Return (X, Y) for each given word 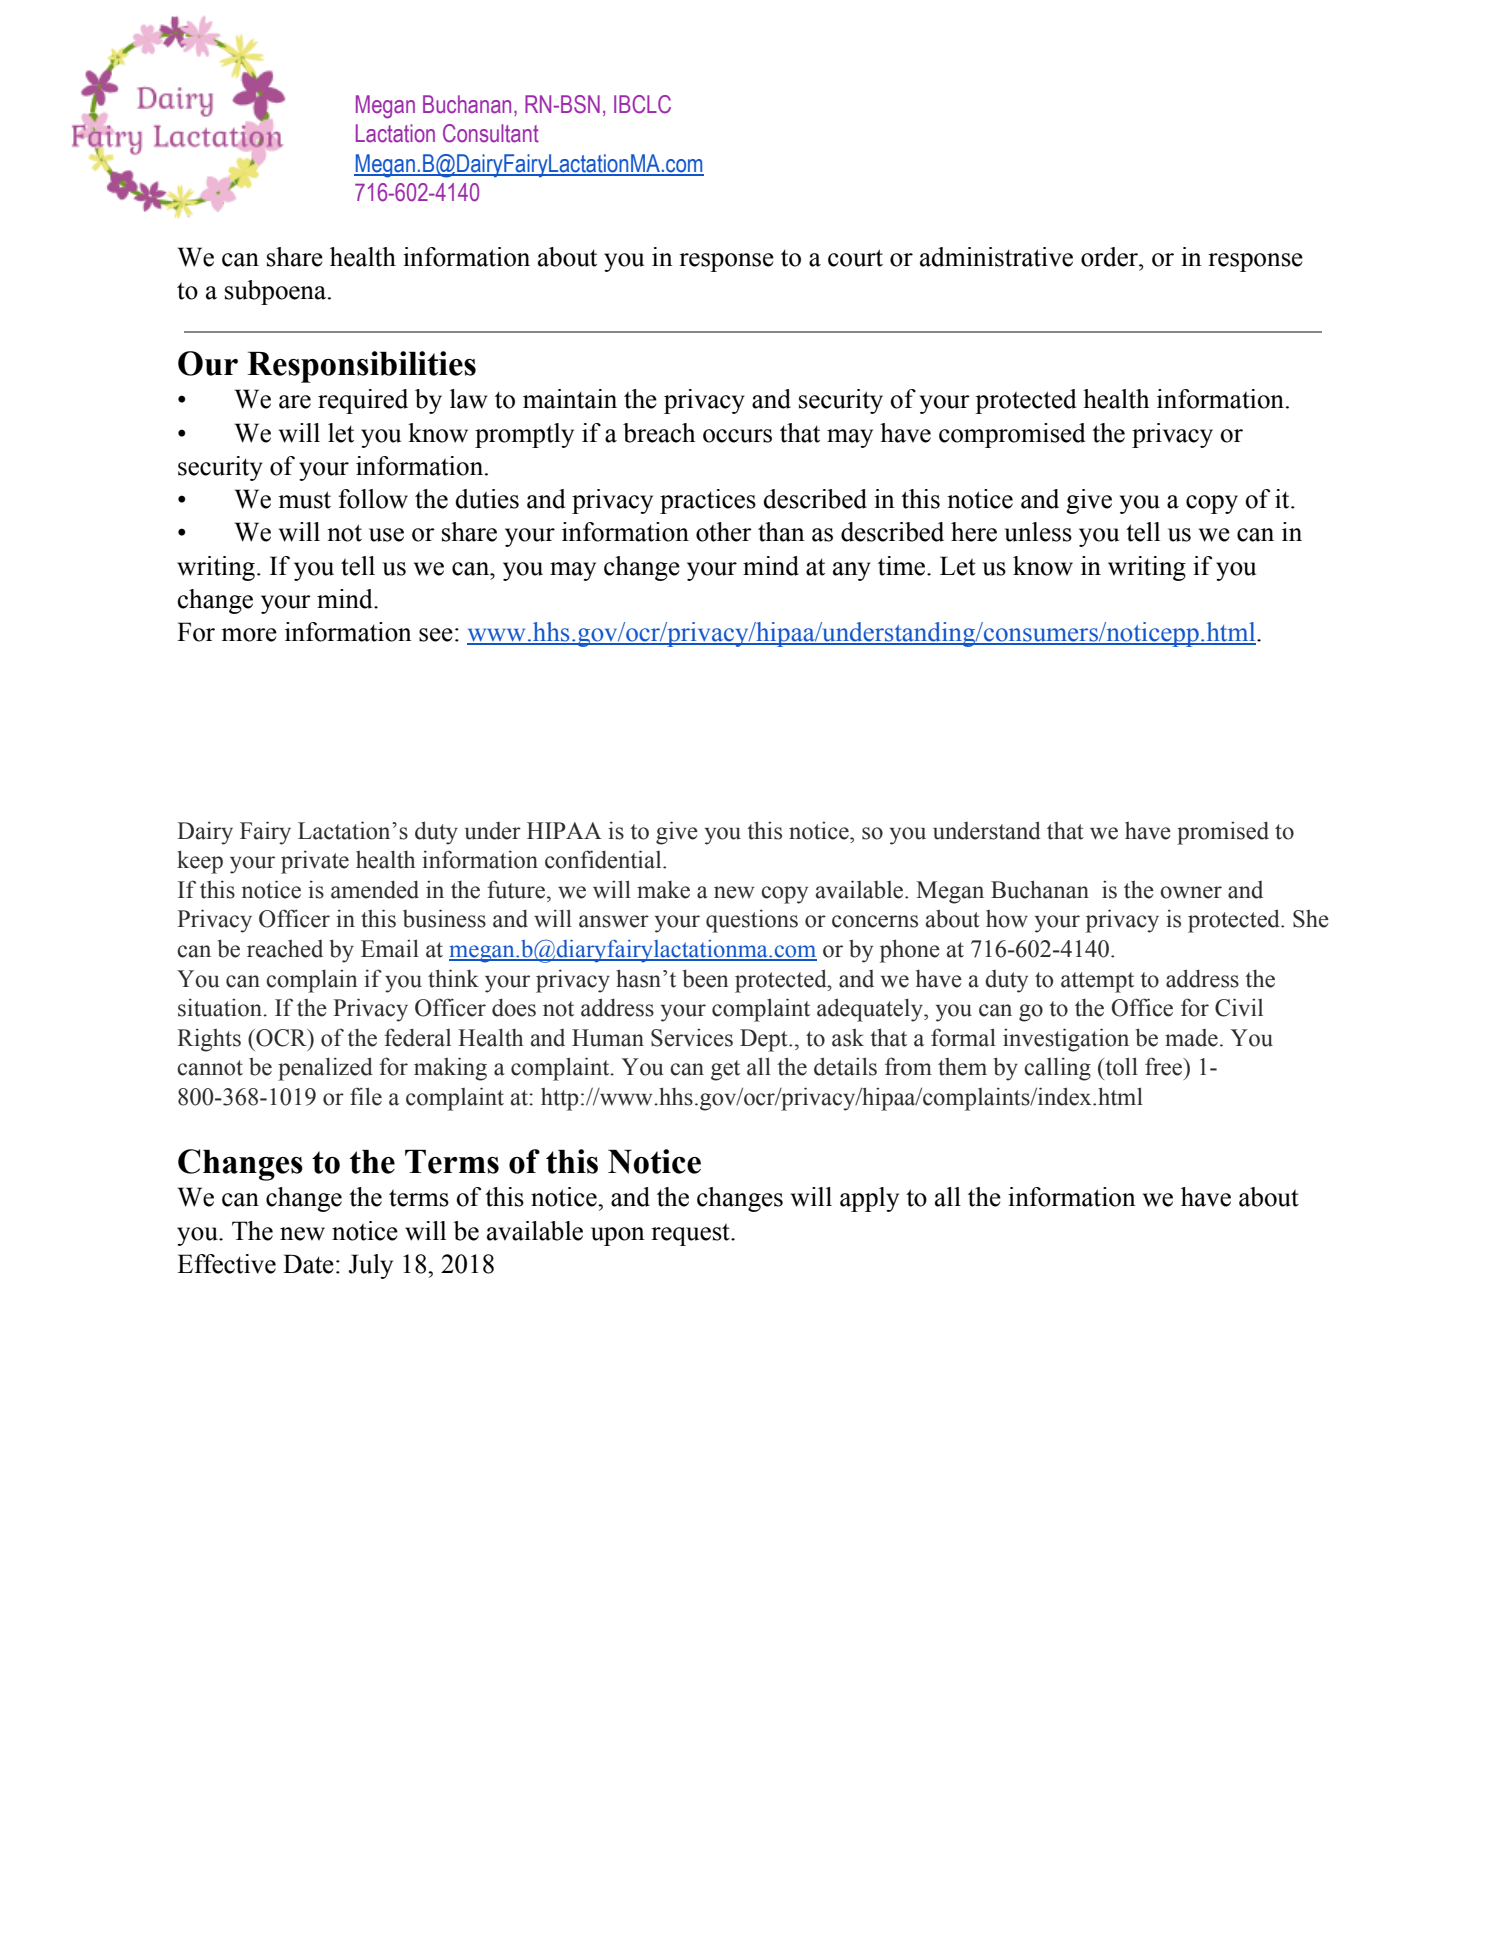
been (705, 978)
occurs (737, 436)
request (691, 1235)
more (249, 635)
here (974, 532)
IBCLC (642, 104)
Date (308, 1264)
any (852, 571)
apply (869, 1199)
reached (285, 949)
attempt (1097, 982)
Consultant (491, 133)
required (363, 401)
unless (1038, 532)
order (1111, 257)
